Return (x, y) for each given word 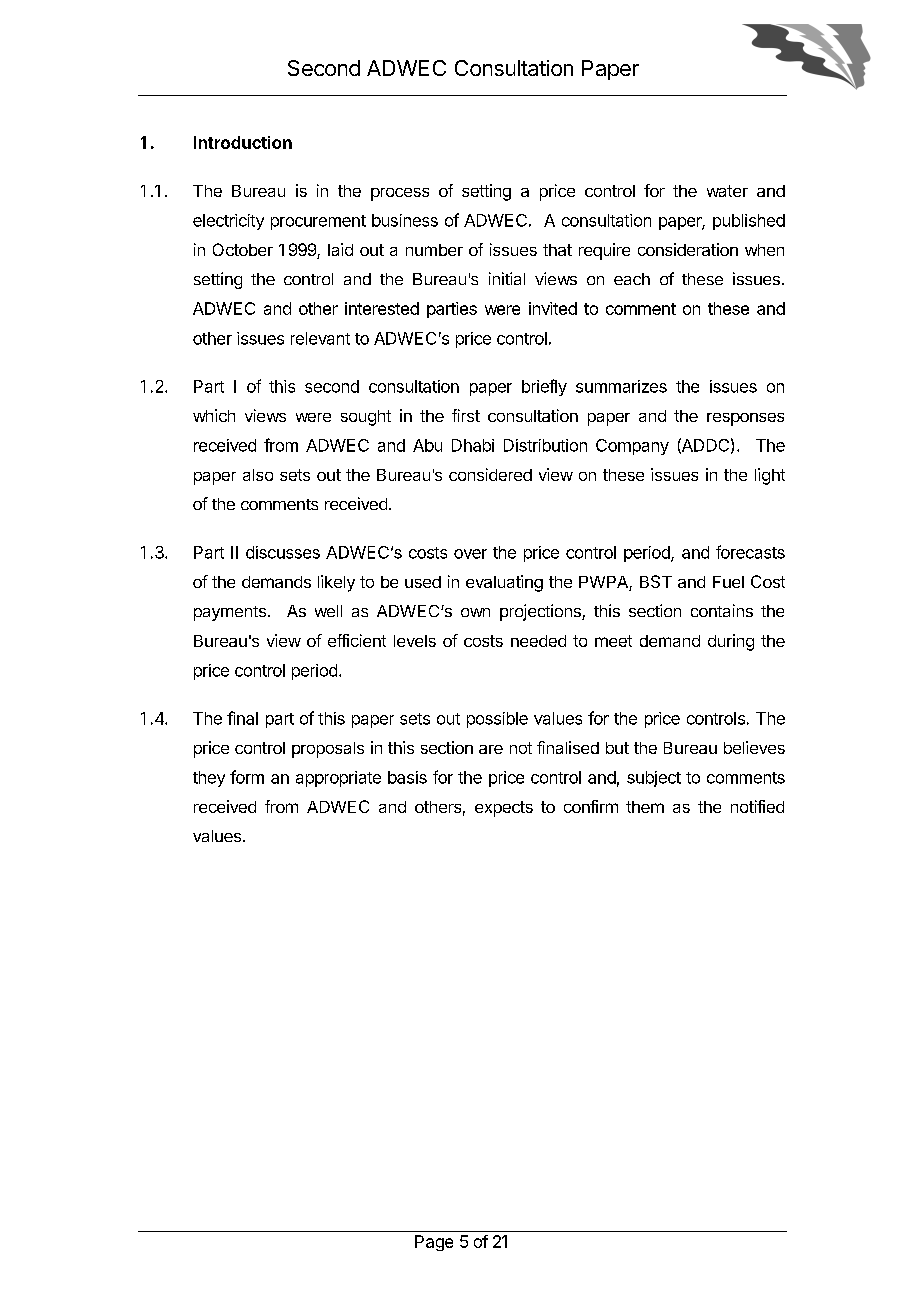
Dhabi (473, 445)
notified (757, 806)
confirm (591, 806)
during (731, 642)
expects (504, 809)
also (258, 475)
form (247, 777)
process (400, 194)
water (727, 191)
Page (434, 1243)
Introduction (243, 142)
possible (497, 720)
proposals (328, 750)
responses (745, 419)
